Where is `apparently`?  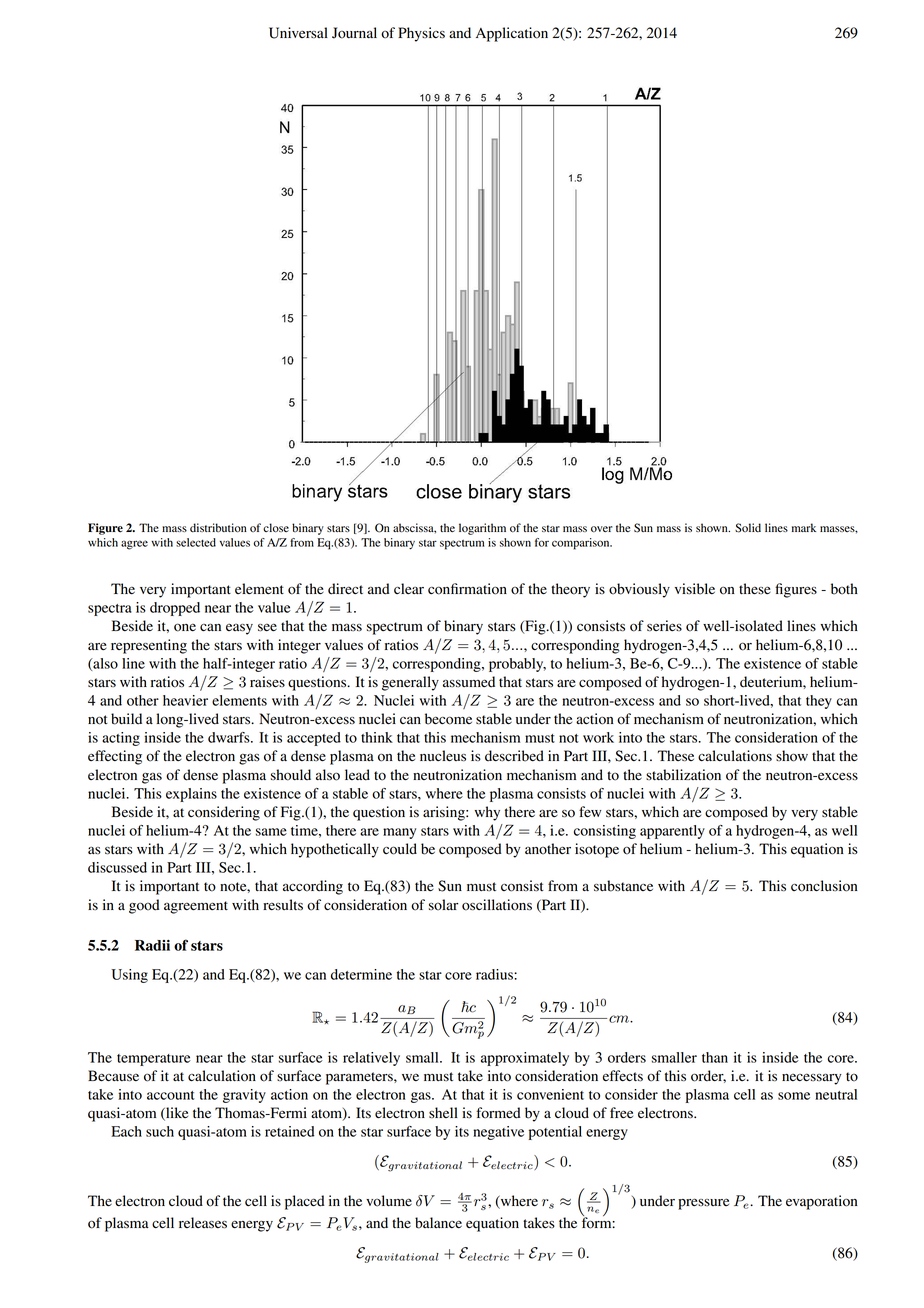 apparently is located at coordinates (672, 832).
